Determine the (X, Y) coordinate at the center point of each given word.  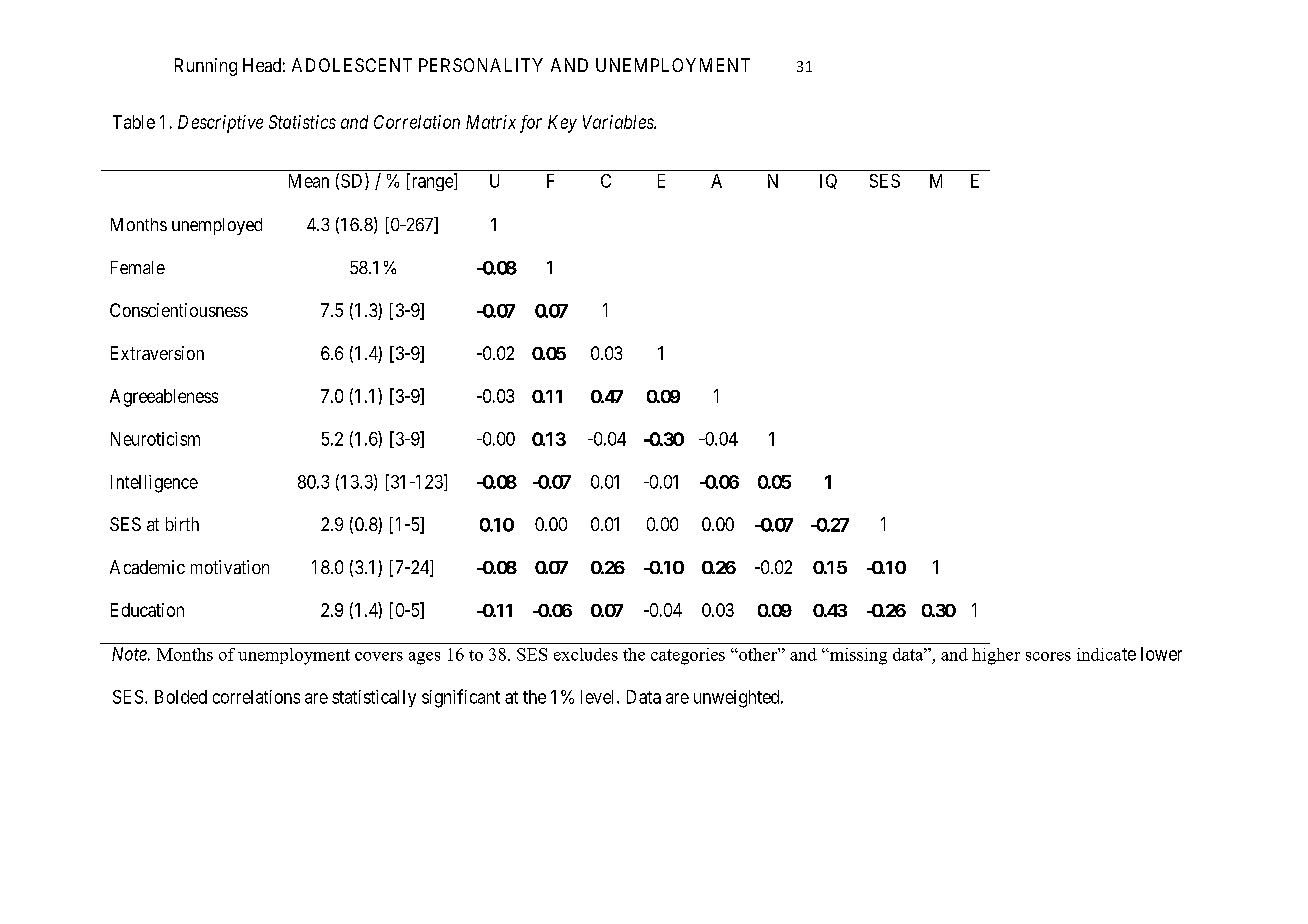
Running (206, 67)
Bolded (181, 697)
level (599, 697)
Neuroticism (155, 439)
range (432, 184)
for (531, 124)
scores (1048, 656)
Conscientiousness (179, 310)
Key (562, 124)
